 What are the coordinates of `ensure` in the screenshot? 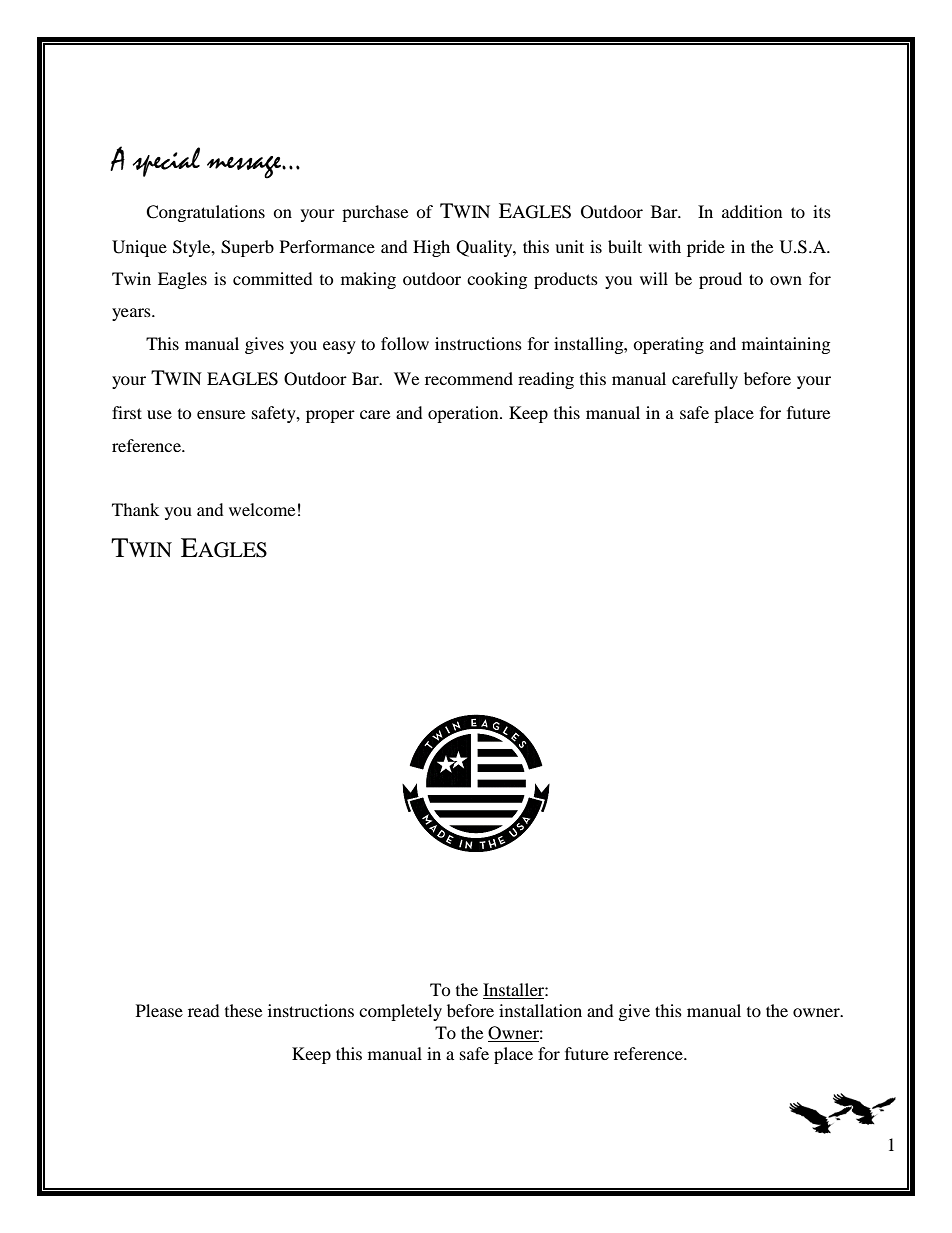 It's located at (221, 414).
